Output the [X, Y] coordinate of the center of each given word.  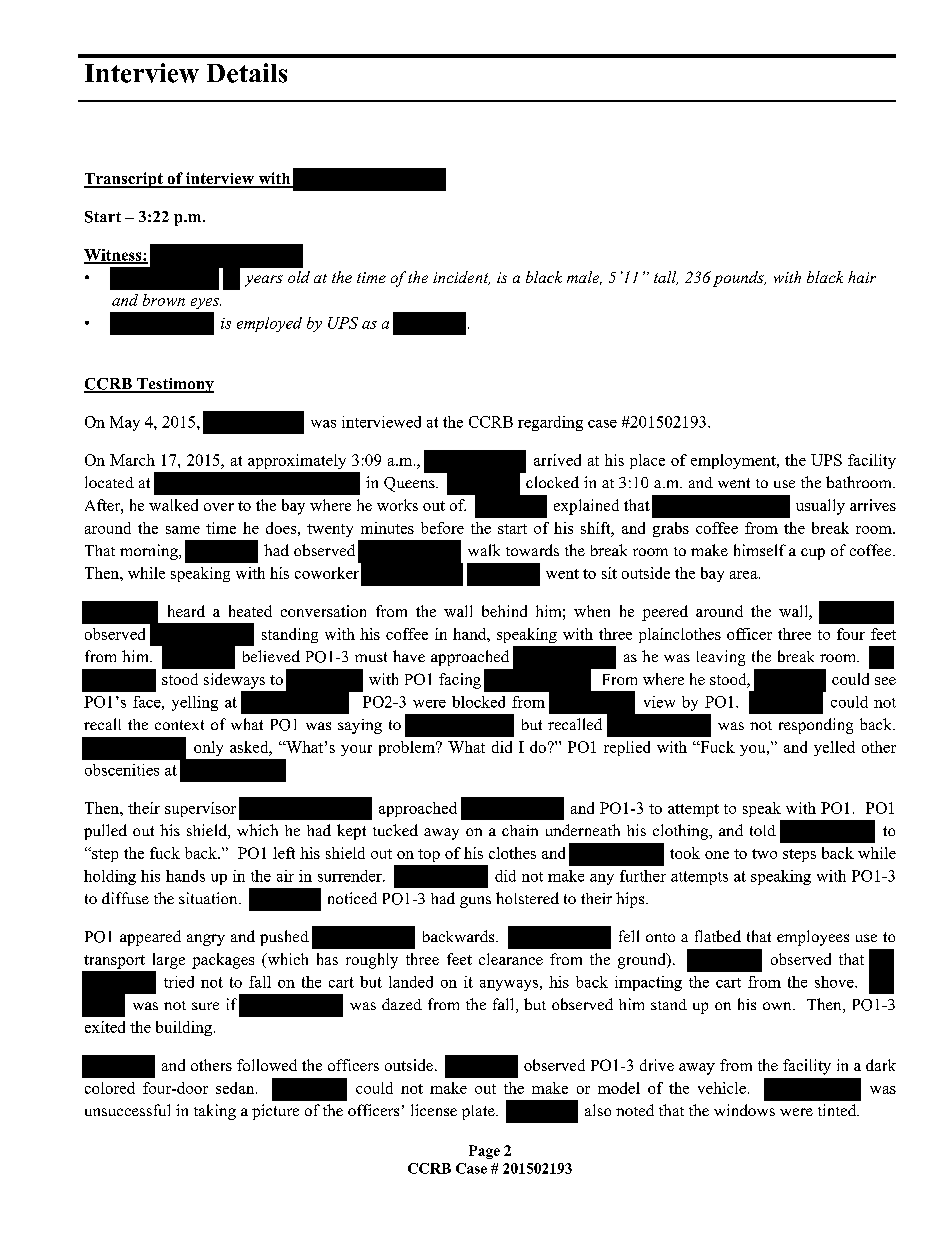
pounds [739, 279]
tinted [838, 1110]
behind [504, 611]
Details [247, 73]
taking [215, 1112]
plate [479, 1112]
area [745, 575]
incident [461, 278]
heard [186, 611]
